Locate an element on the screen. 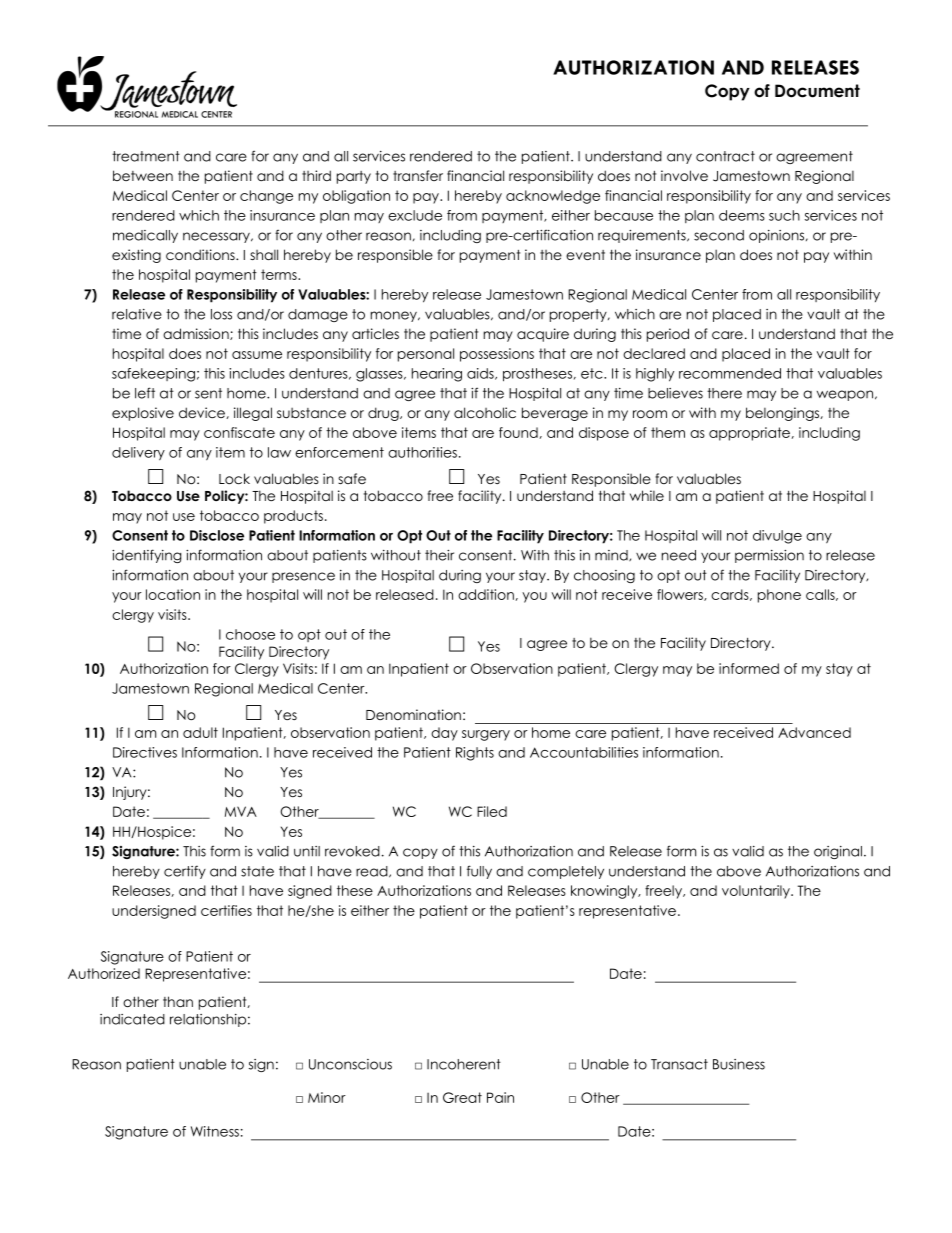 The height and width of the screenshot is (1233, 952). their is located at coordinates (439, 555).
